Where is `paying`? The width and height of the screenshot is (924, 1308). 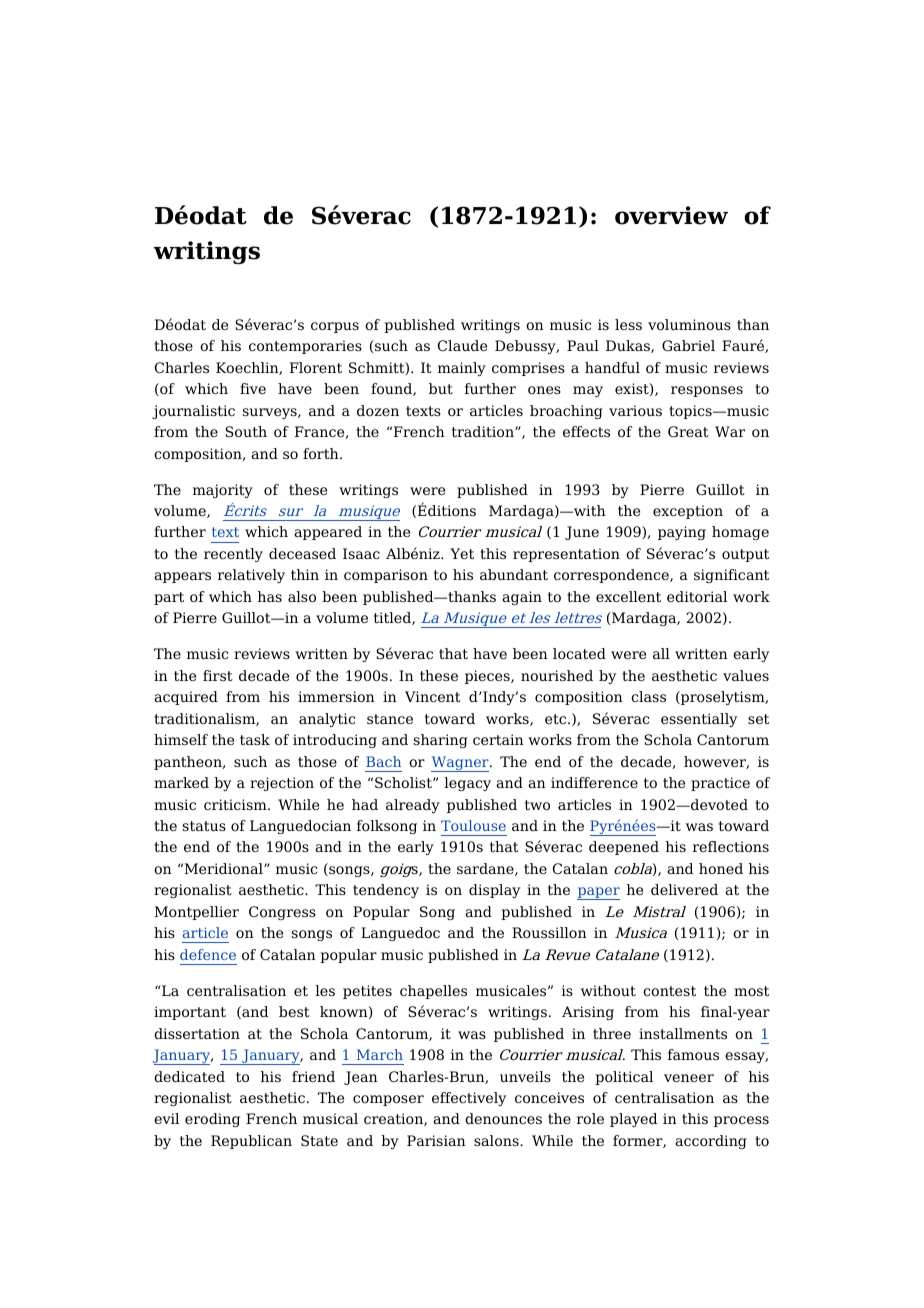 paying is located at coordinates (682, 533).
